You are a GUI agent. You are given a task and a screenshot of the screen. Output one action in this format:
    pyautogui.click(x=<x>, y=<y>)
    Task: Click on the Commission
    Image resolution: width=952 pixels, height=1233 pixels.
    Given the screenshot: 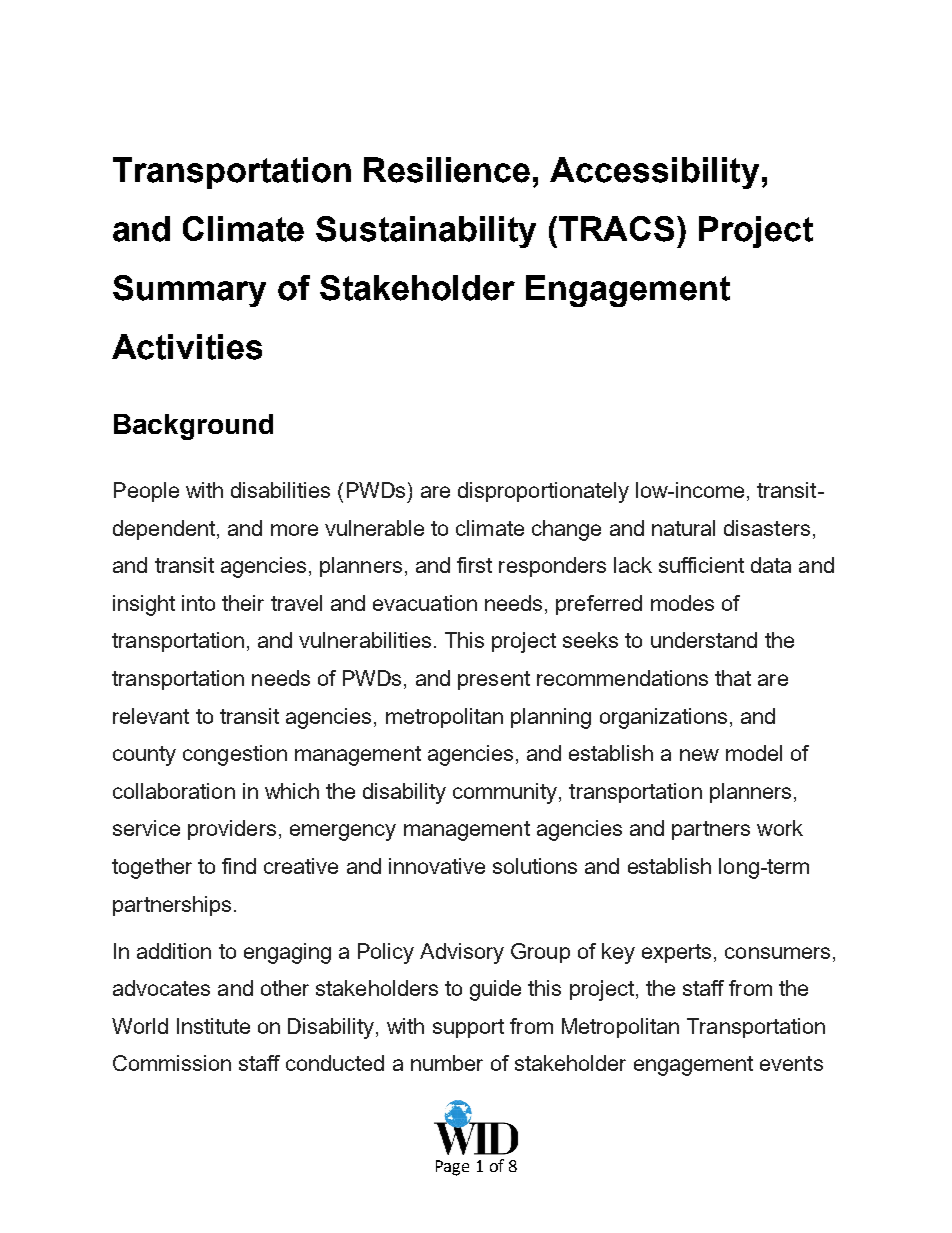 What is the action you would take?
    pyautogui.click(x=172, y=1063)
